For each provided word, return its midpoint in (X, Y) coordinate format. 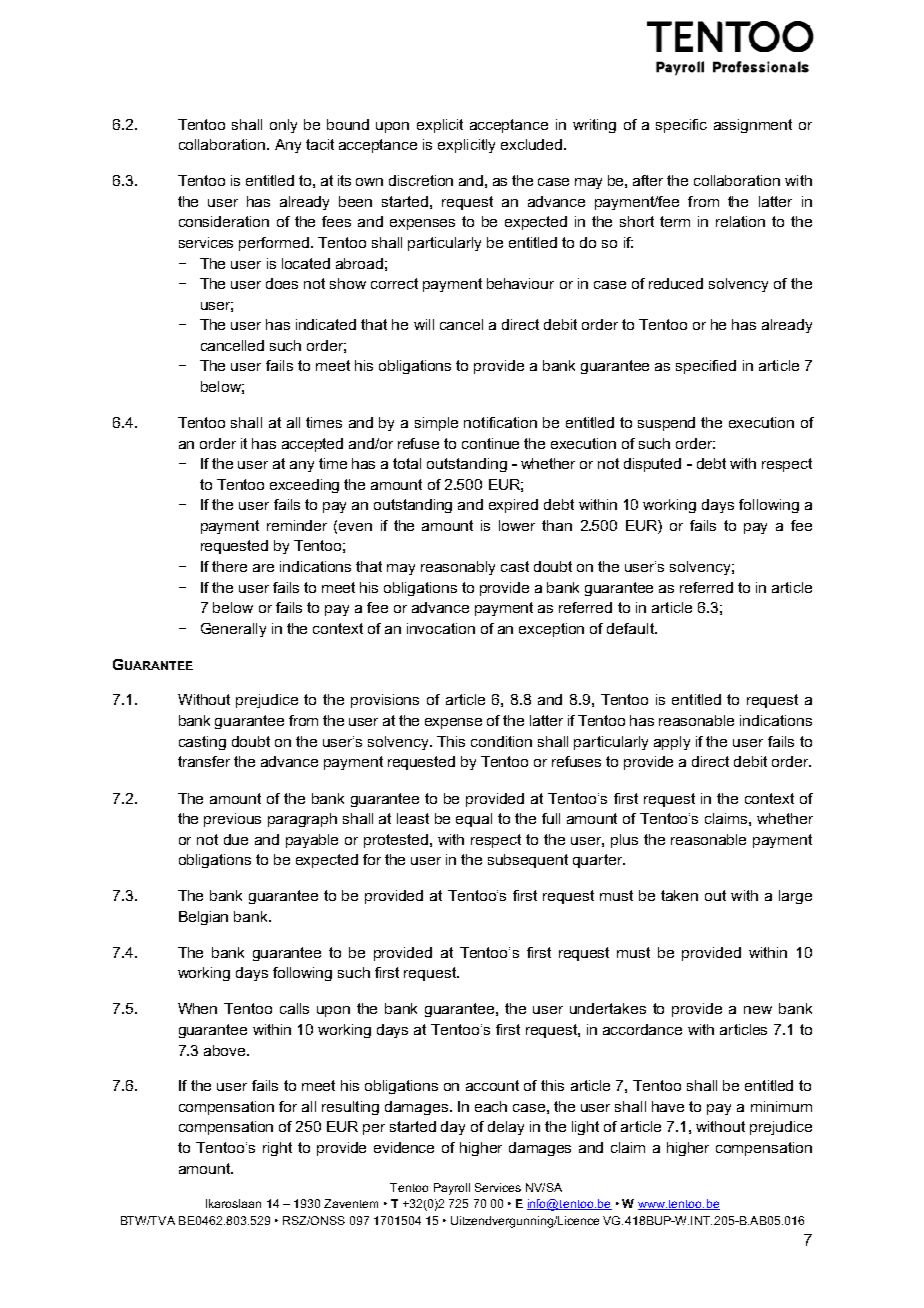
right (277, 1149)
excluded (531, 144)
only (283, 126)
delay (506, 1128)
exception (551, 630)
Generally (233, 630)
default (631, 628)
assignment (753, 126)
